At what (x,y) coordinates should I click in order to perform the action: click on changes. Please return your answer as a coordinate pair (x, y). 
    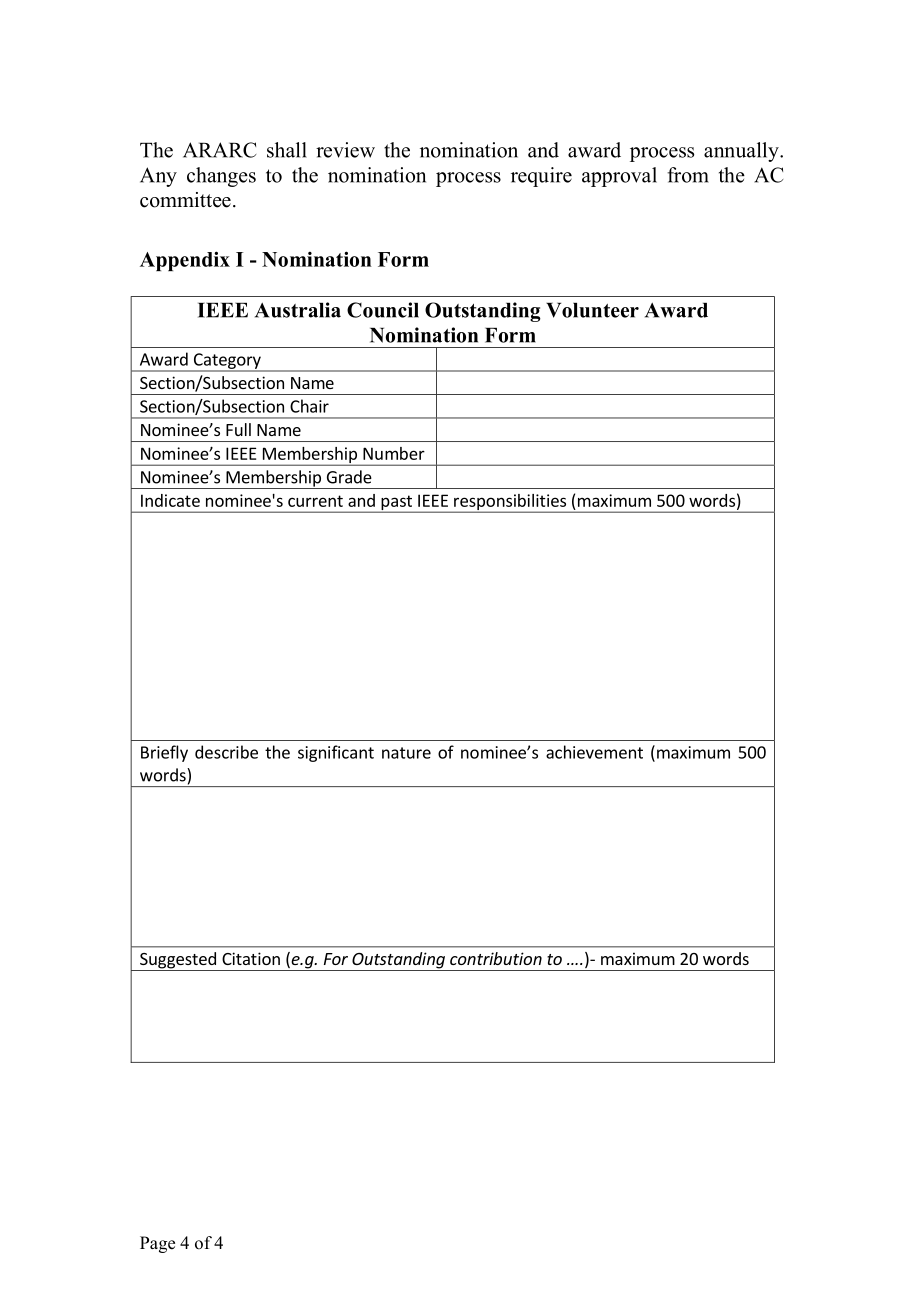
    Looking at the image, I should click on (221, 177).
